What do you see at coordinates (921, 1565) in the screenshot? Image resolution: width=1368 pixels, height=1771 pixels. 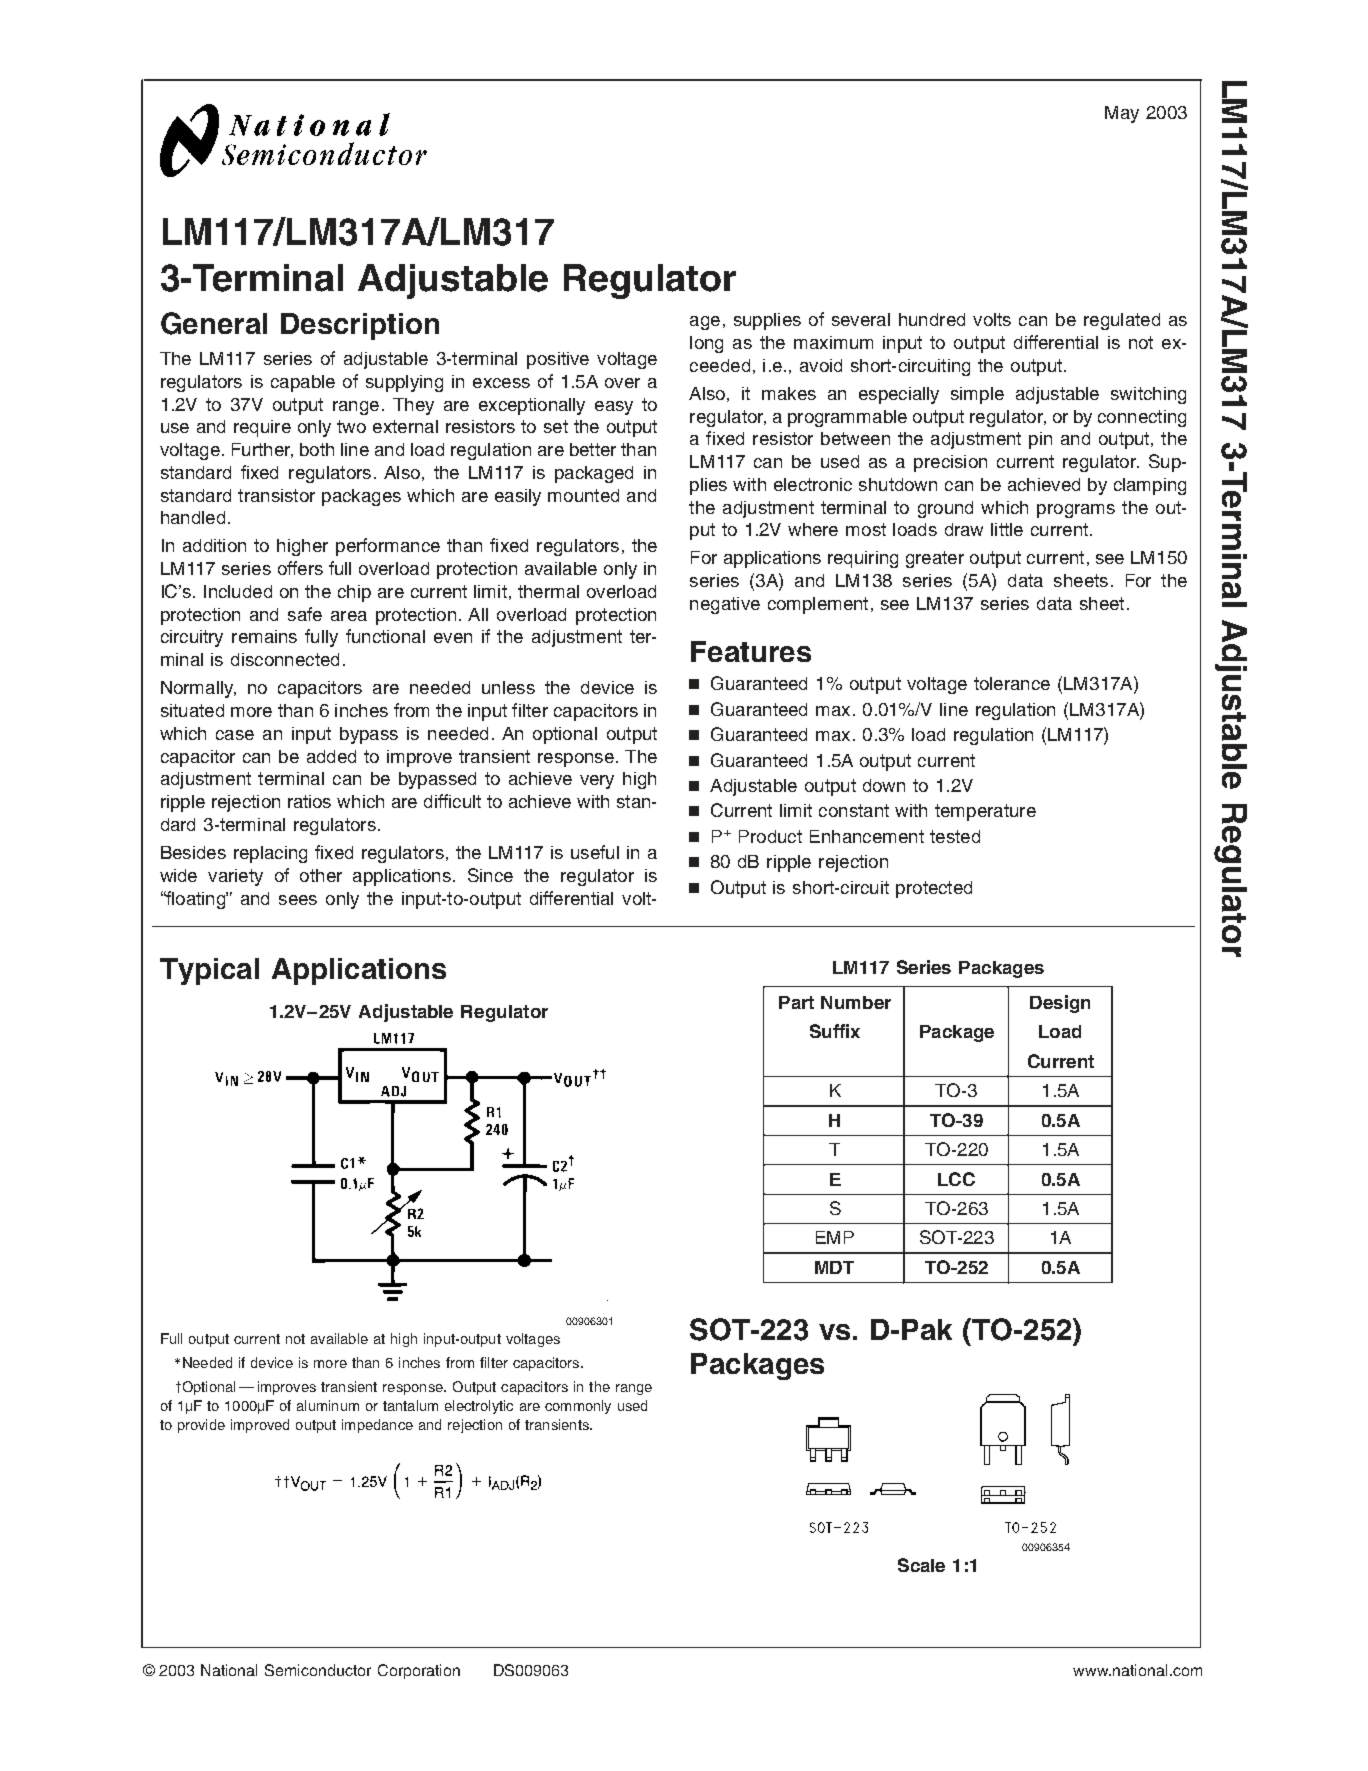 I see `Scale` at bounding box center [921, 1565].
